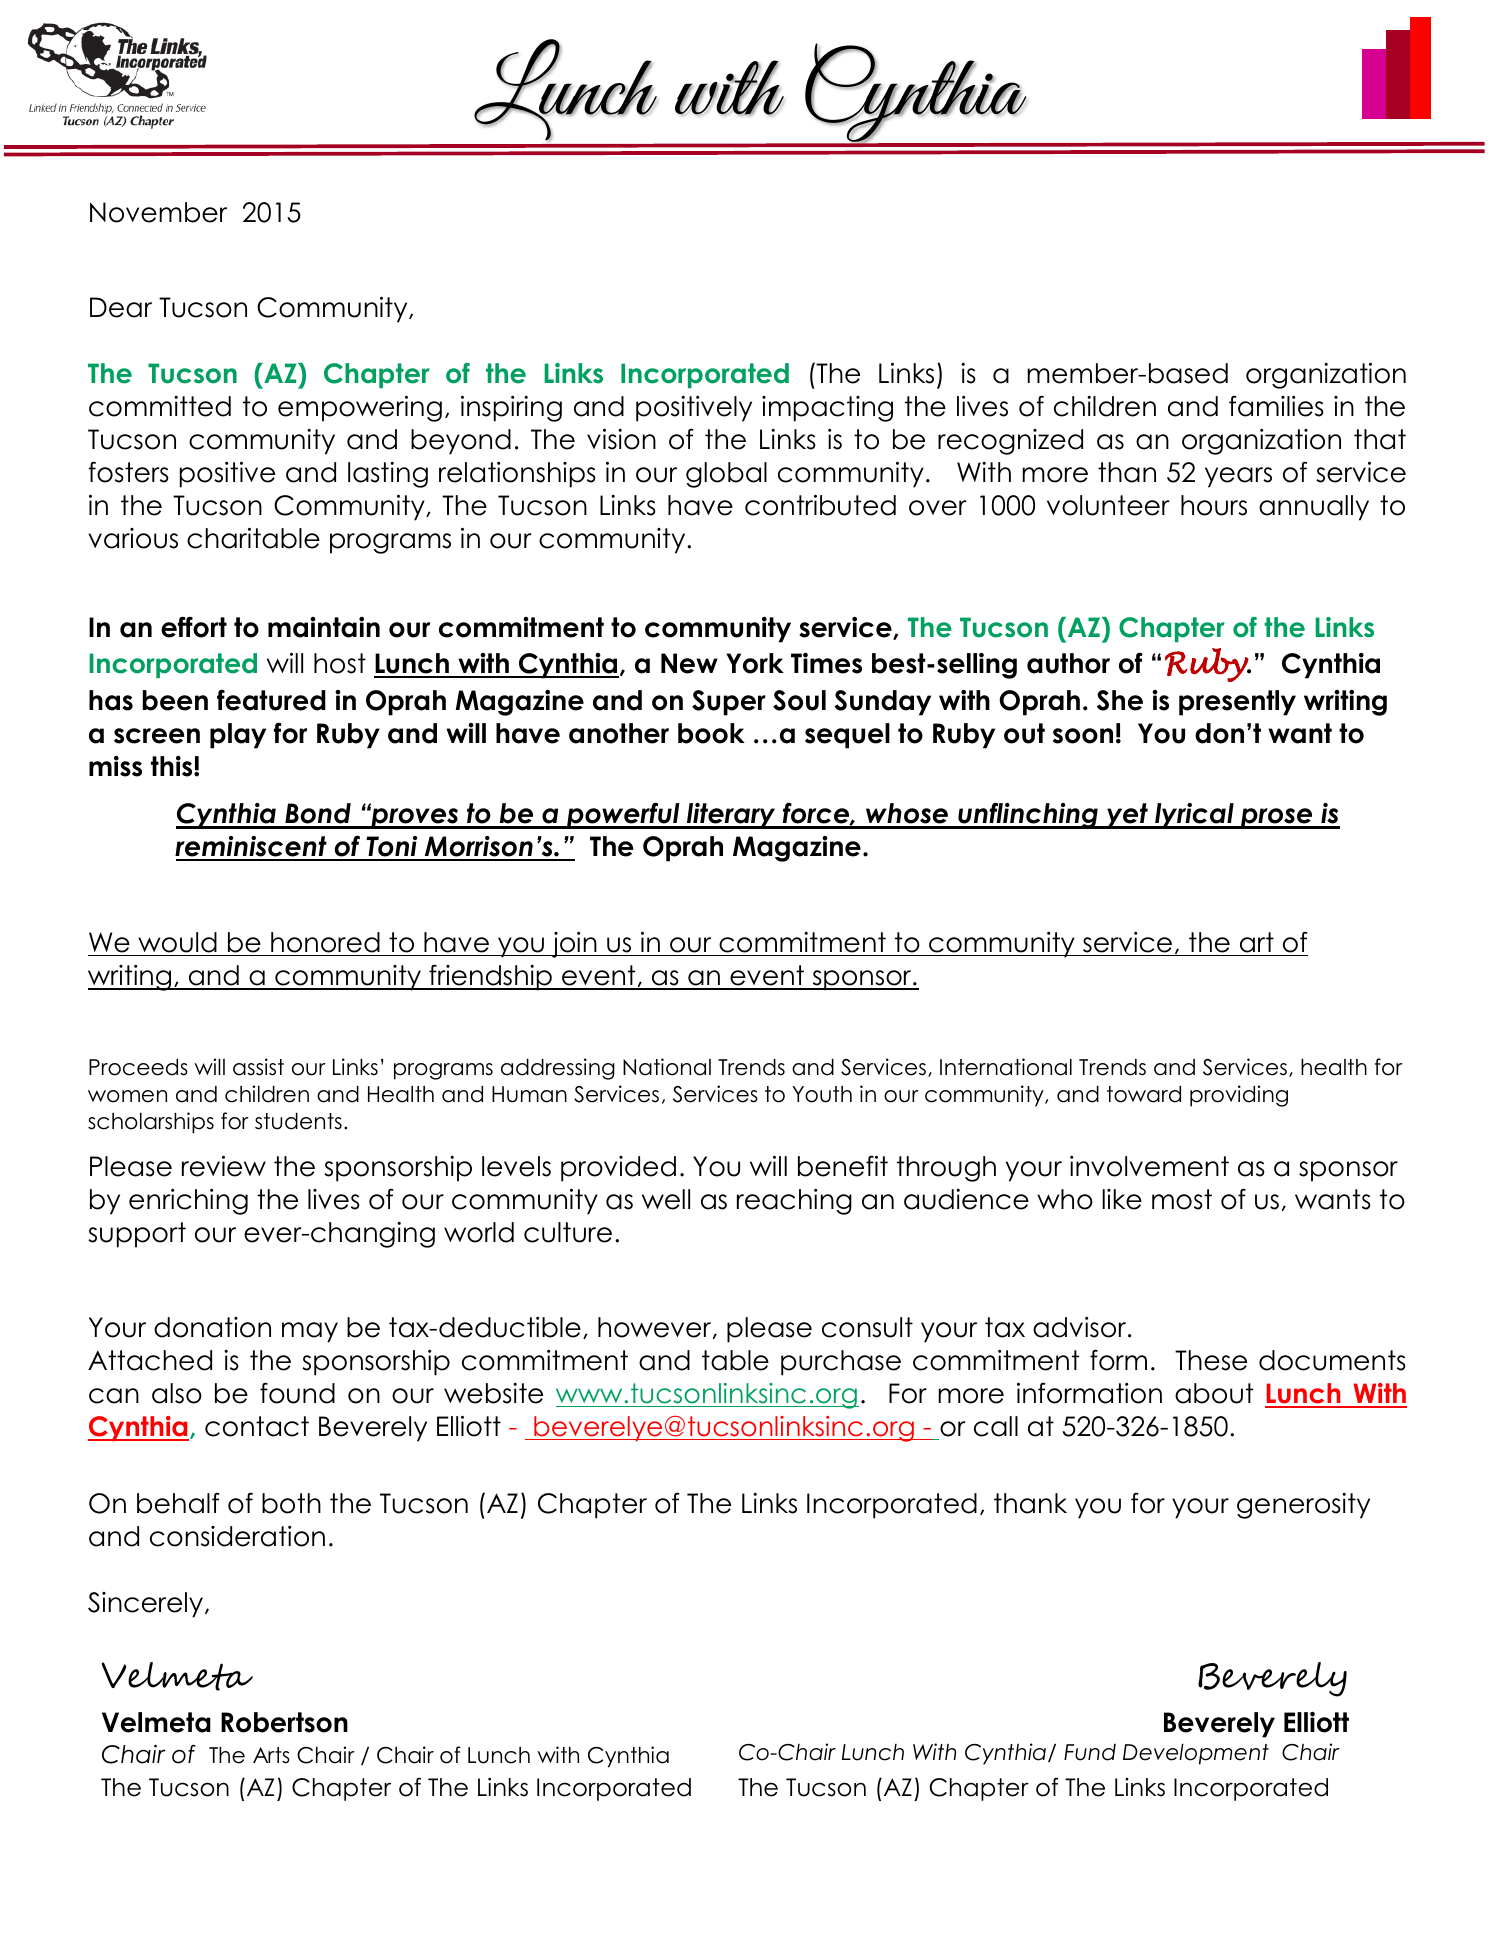 This screenshot has width=1495, height=1935. Describe the element at coordinates (298, 1121) in the screenshot. I see `students` at that location.
